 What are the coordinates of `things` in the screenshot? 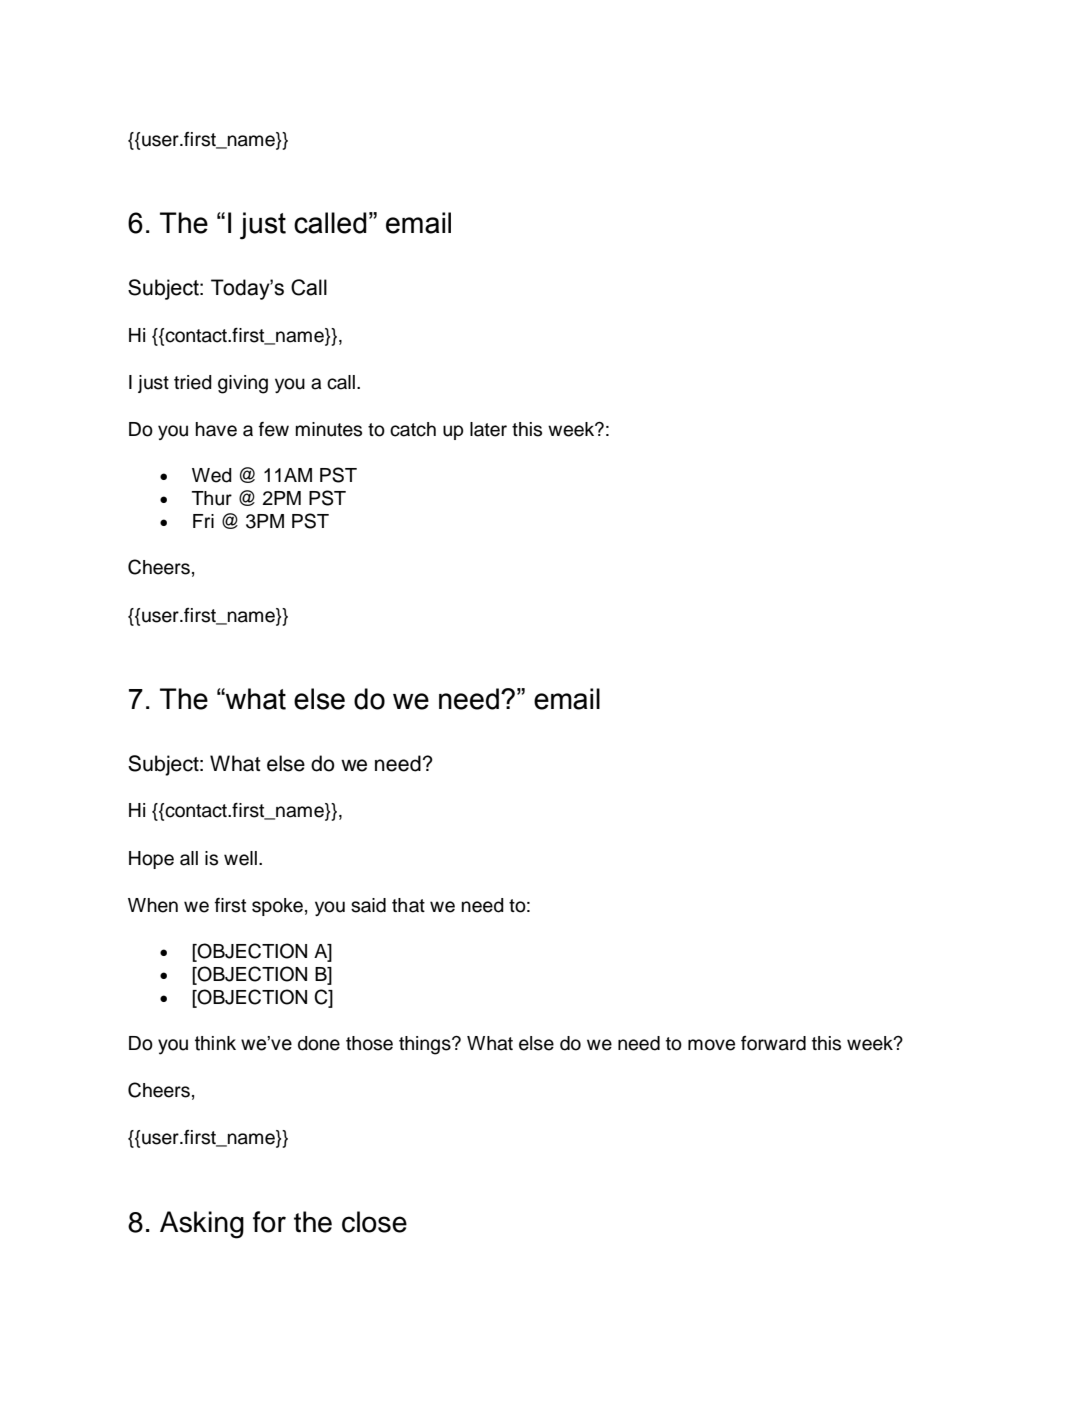 It's located at (426, 1045).
